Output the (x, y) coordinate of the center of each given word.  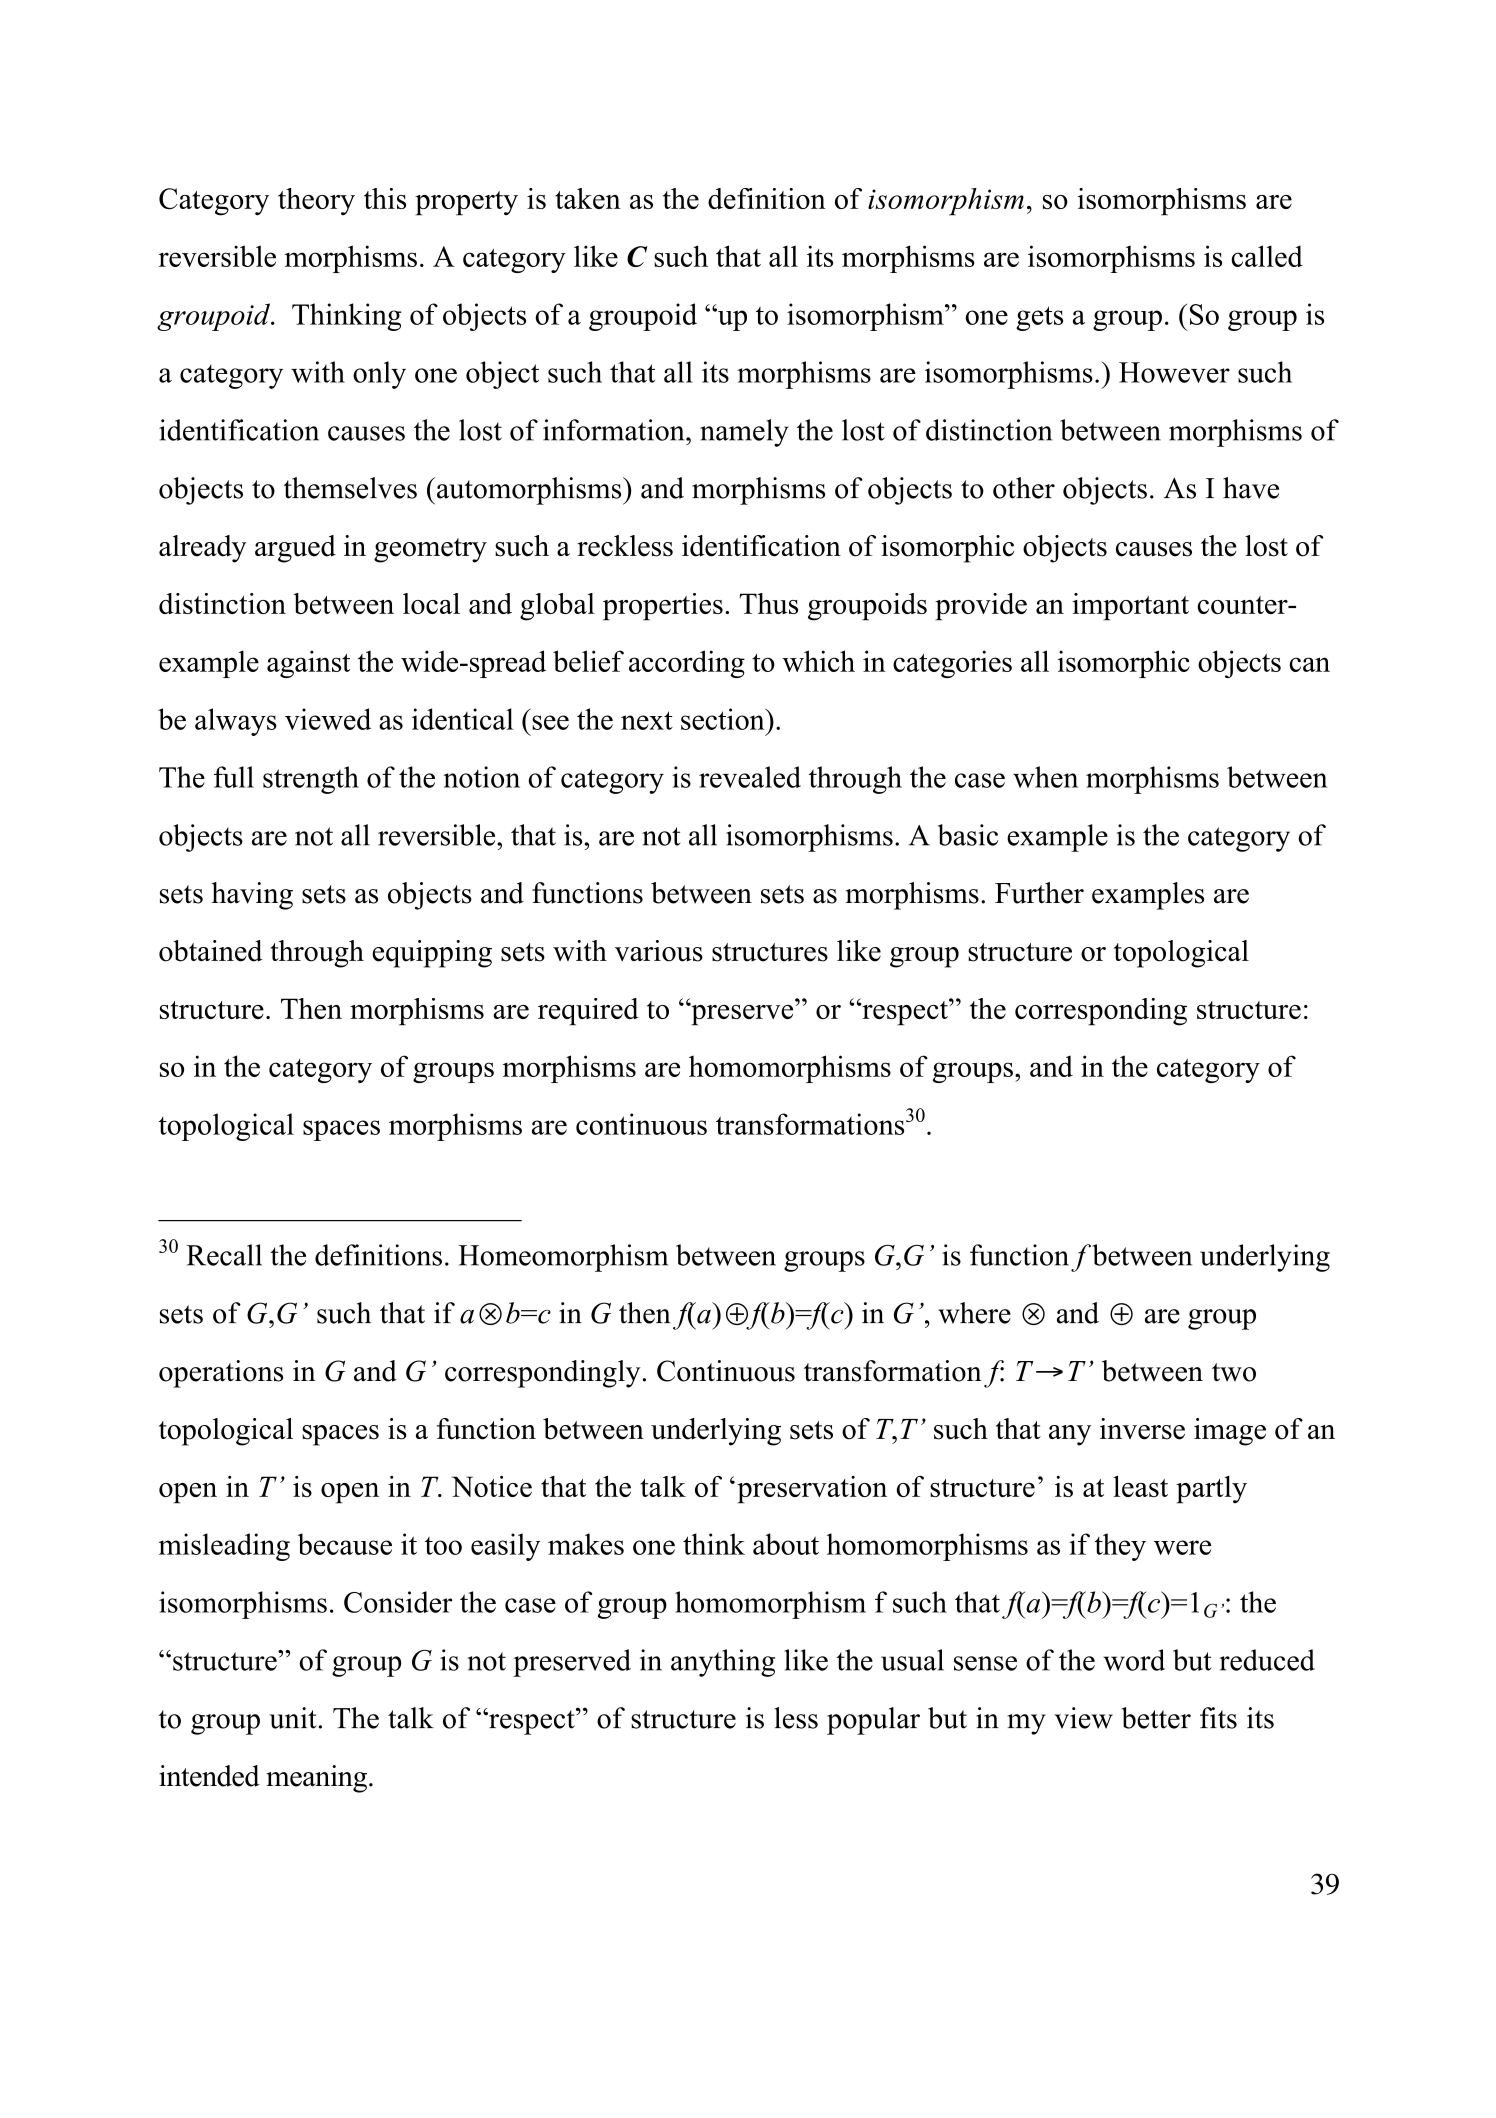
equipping (432, 954)
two (1234, 1372)
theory (316, 201)
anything (723, 1663)
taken (588, 198)
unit (293, 1718)
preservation (812, 1490)
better (1156, 1718)
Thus (769, 603)
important (1130, 607)
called (1267, 256)
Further (1039, 893)
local (431, 603)
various (659, 951)
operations (221, 1374)
